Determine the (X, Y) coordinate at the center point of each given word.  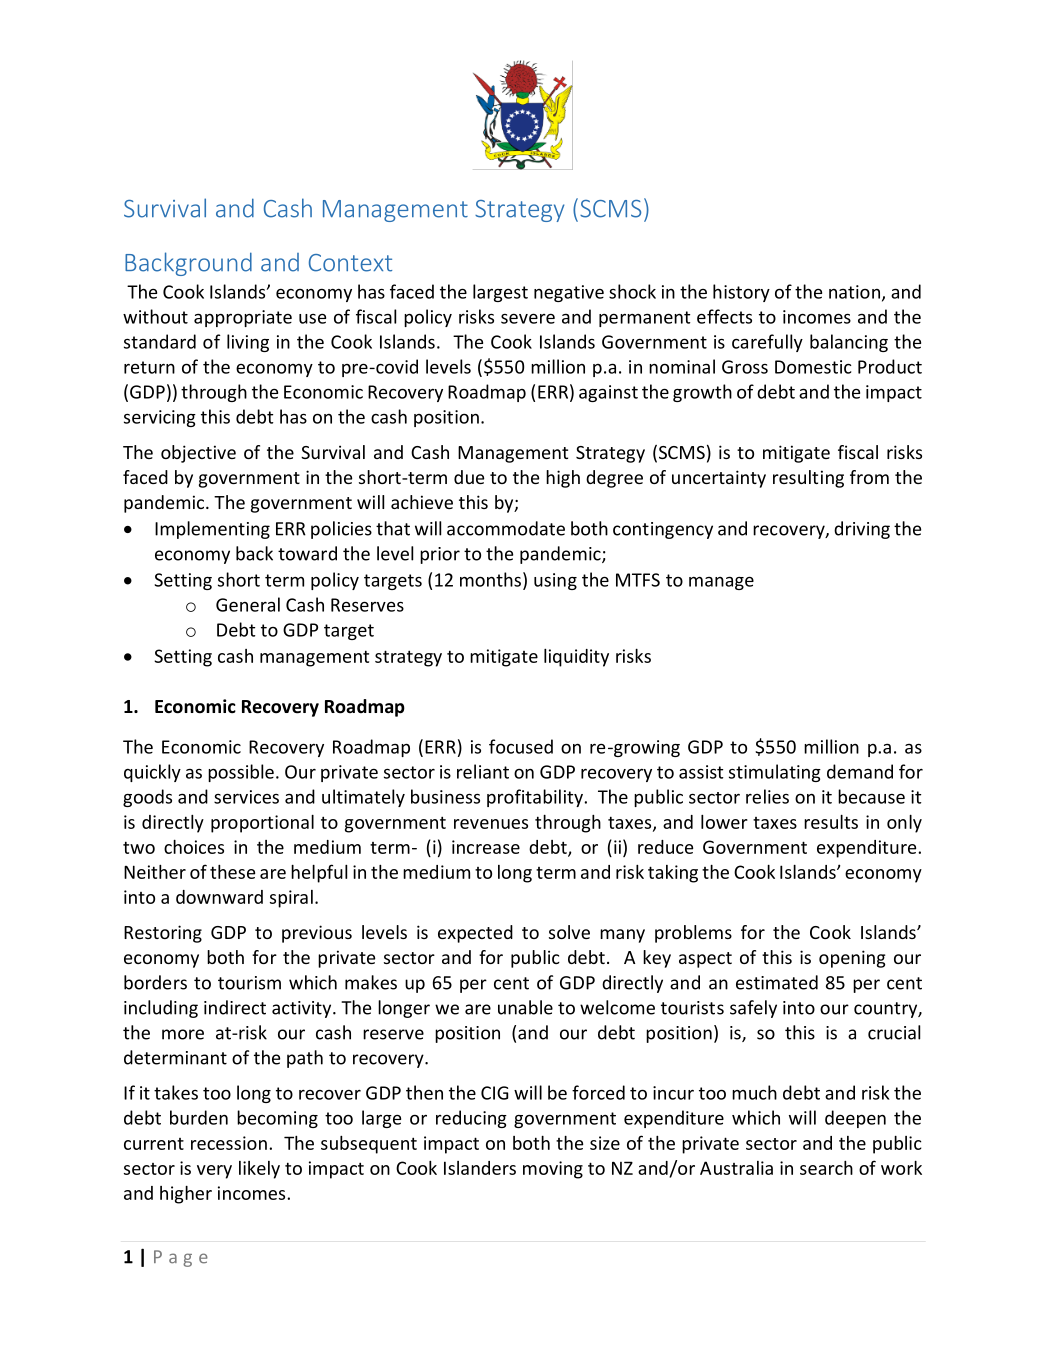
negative (569, 293)
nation (854, 292)
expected (475, 934)
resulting (808, 479)
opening (852, 959)
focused (521, 746)
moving (553, 1170)
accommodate (506, 528)
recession (229, 1143)
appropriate (243, 318)
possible (241, 773)
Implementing (212, 530)
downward (219, 897)
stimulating (775, 773)
